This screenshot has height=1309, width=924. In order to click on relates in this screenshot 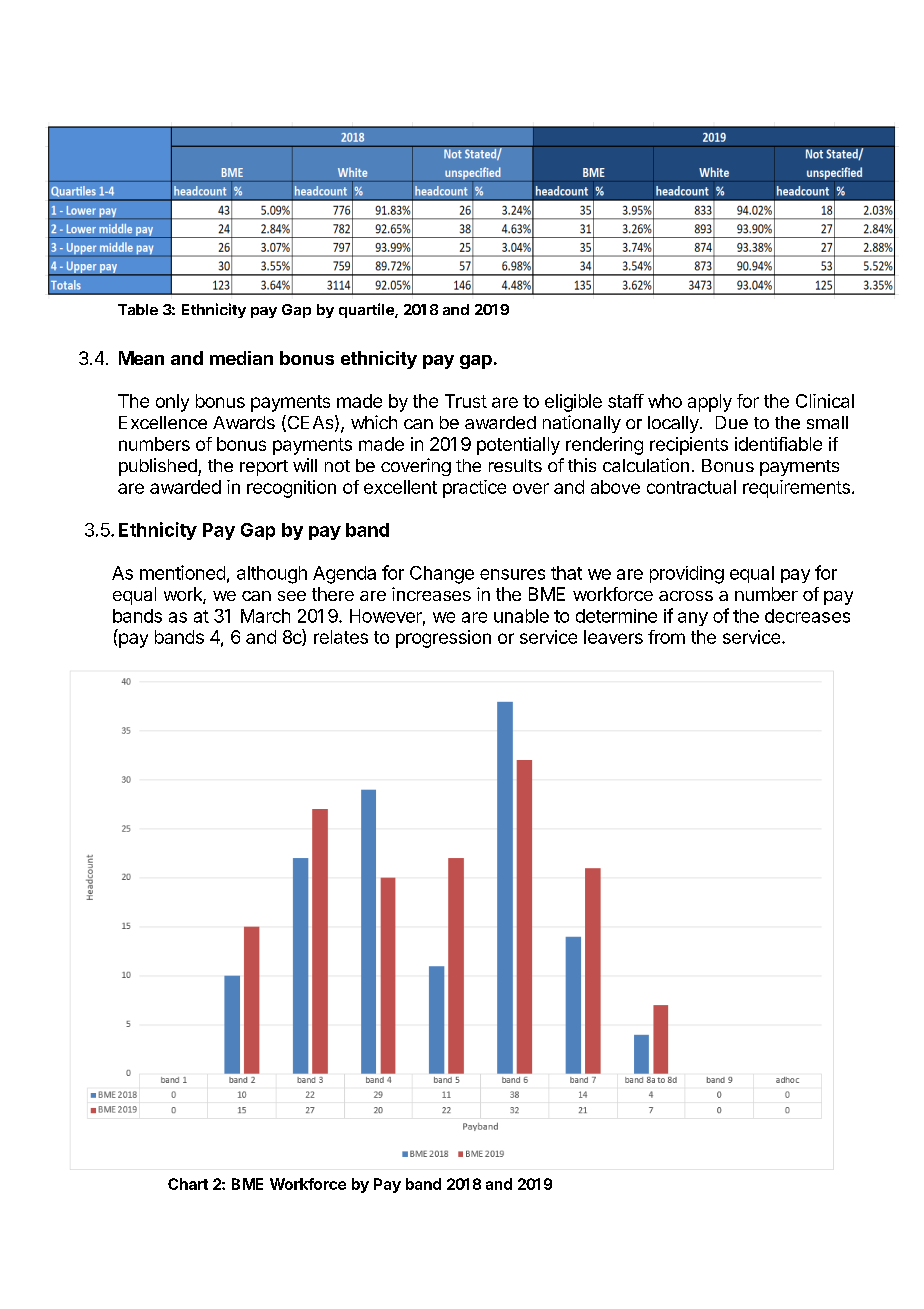, I will do `click(341, 637)`.
